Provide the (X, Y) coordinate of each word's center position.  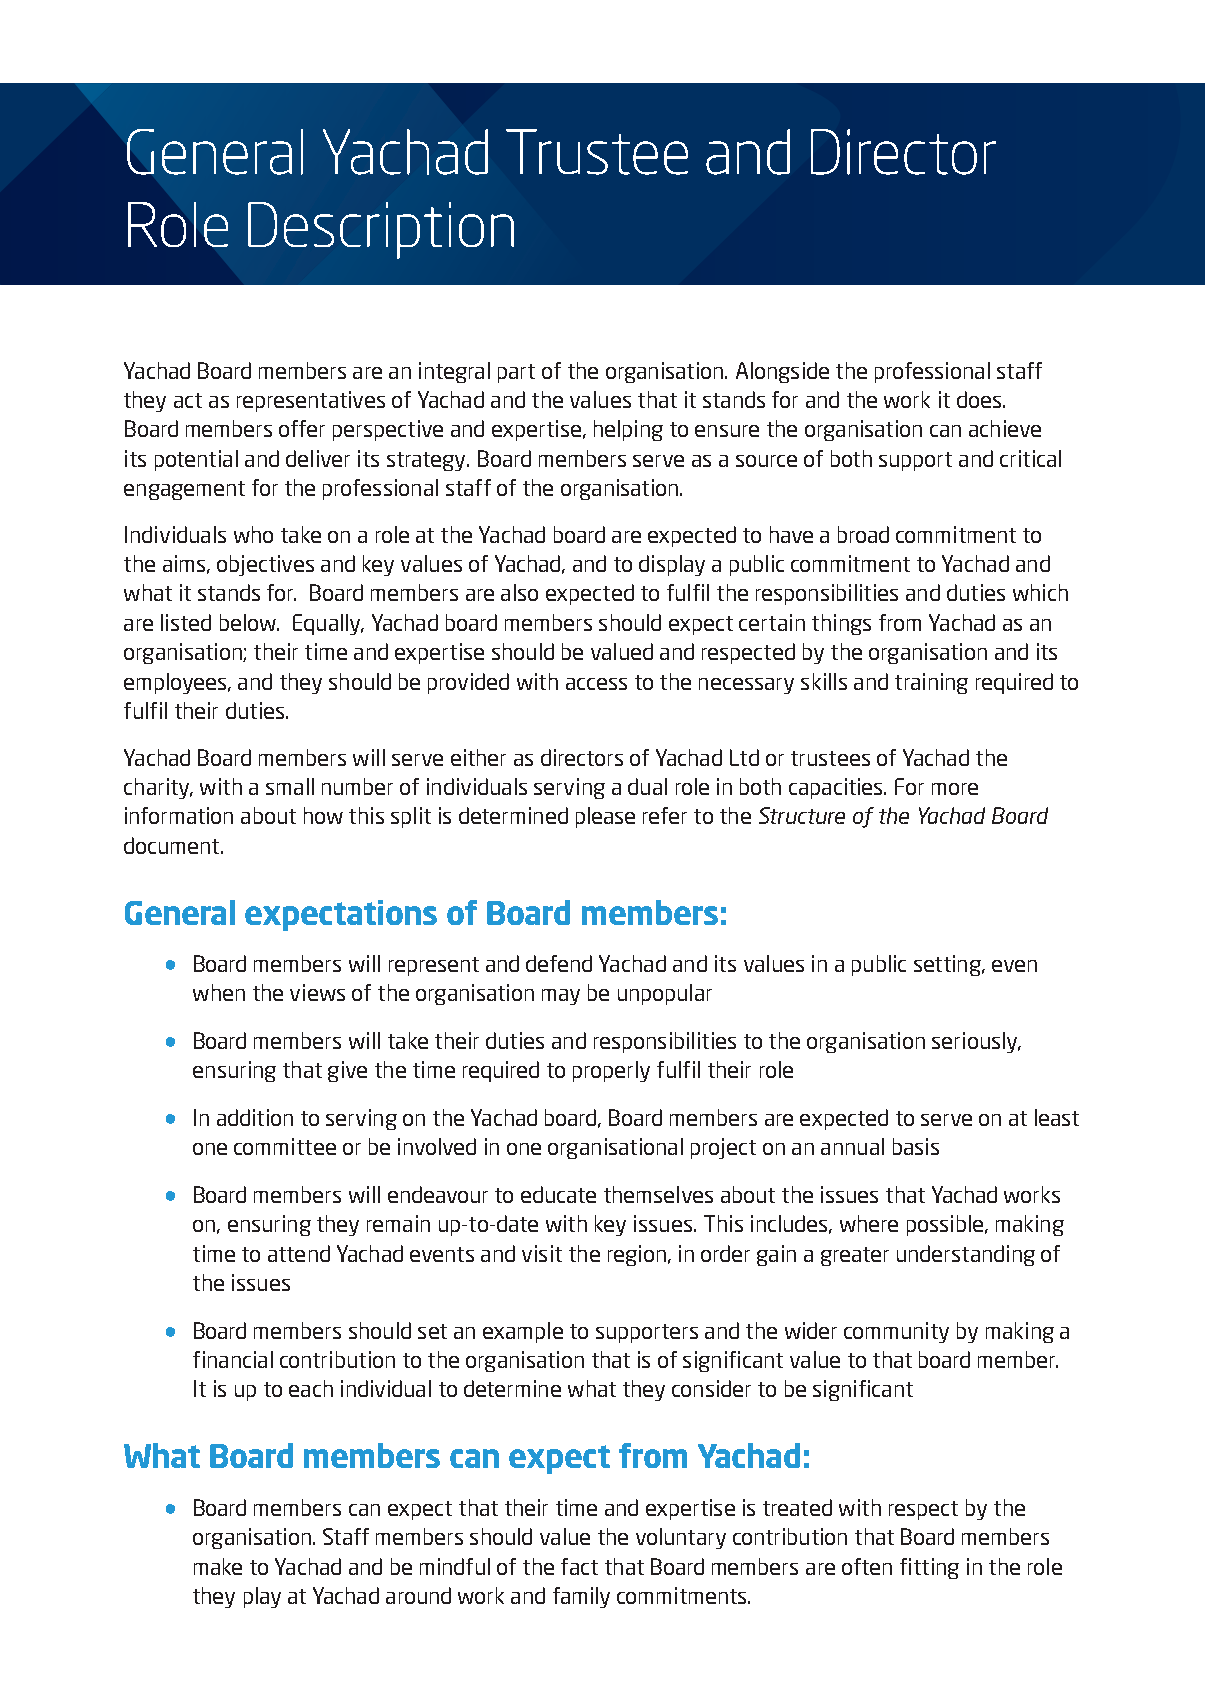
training (931, 683)
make (218, 1566)
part (516, 373)
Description (381, 230)
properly (611, 1071)
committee (285, 1146)
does (980, 399)
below (249, 622)
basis (916, 1146)
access (596, 684)
